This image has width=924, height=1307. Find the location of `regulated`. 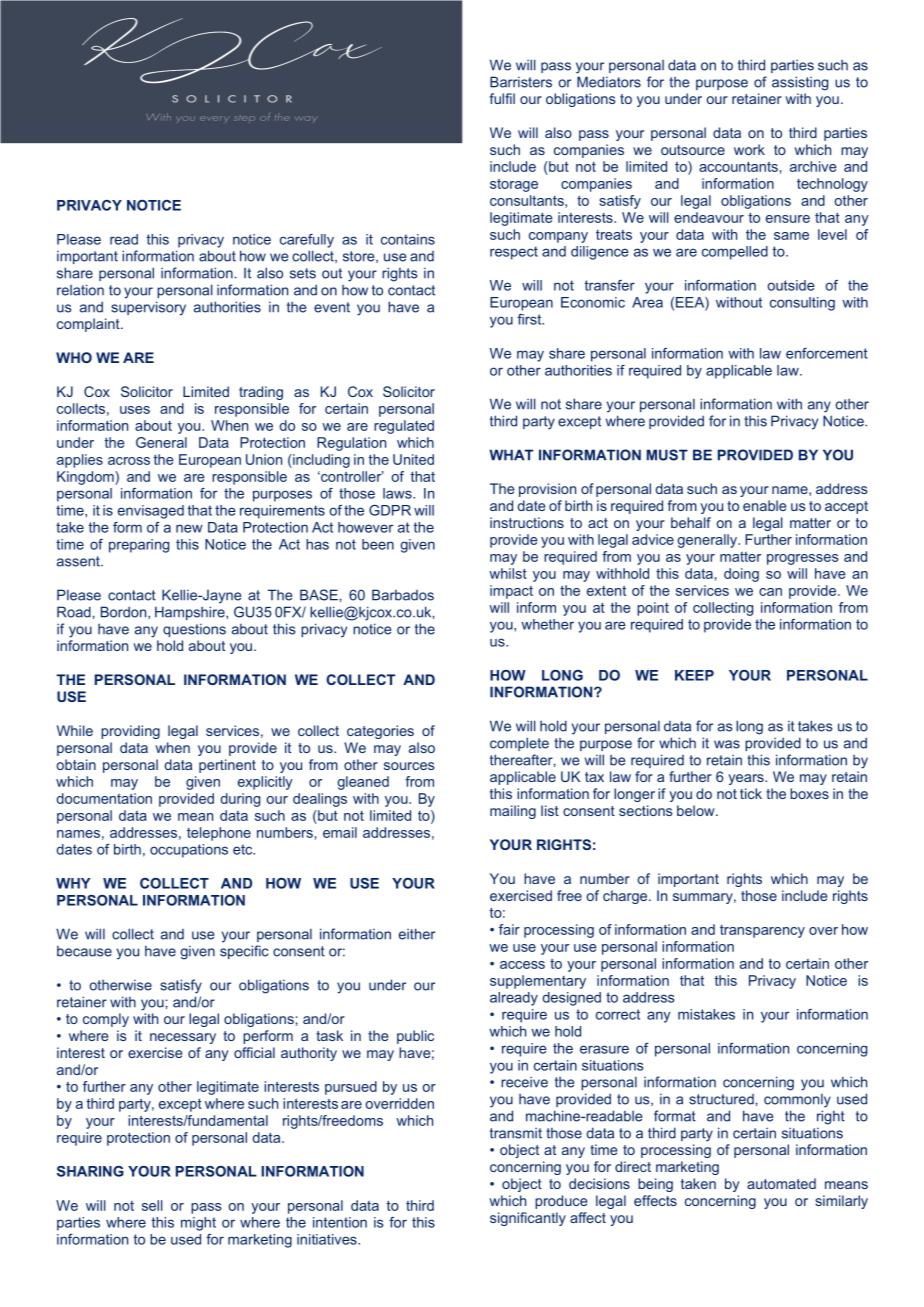

regulated is located at coordinates (404, 427).
